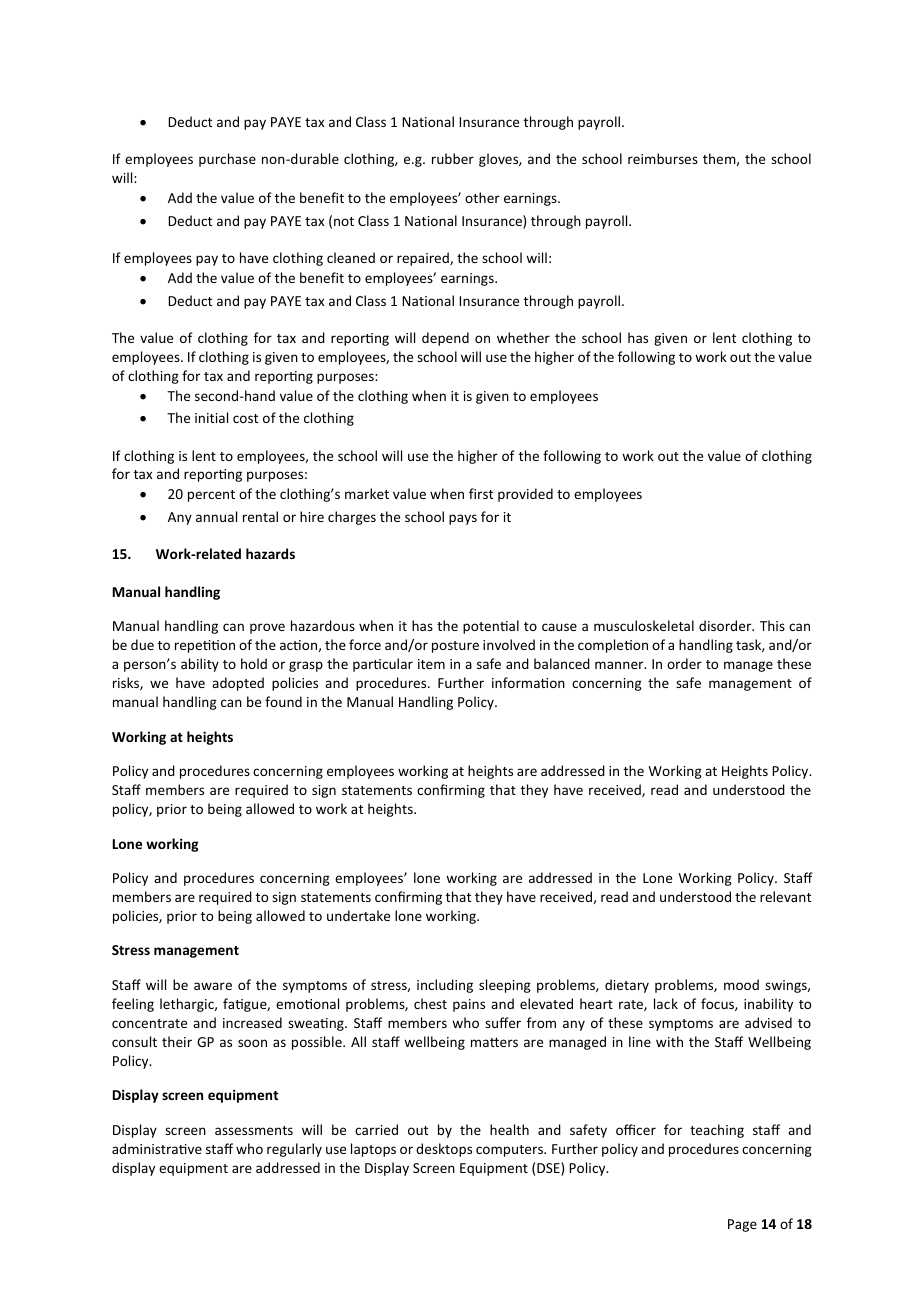 This screenshot has height=1308, width=924. What do you see at coordinates (523, 337) in the screenshot?
I see `whether` at bounding box center [523, 337].
